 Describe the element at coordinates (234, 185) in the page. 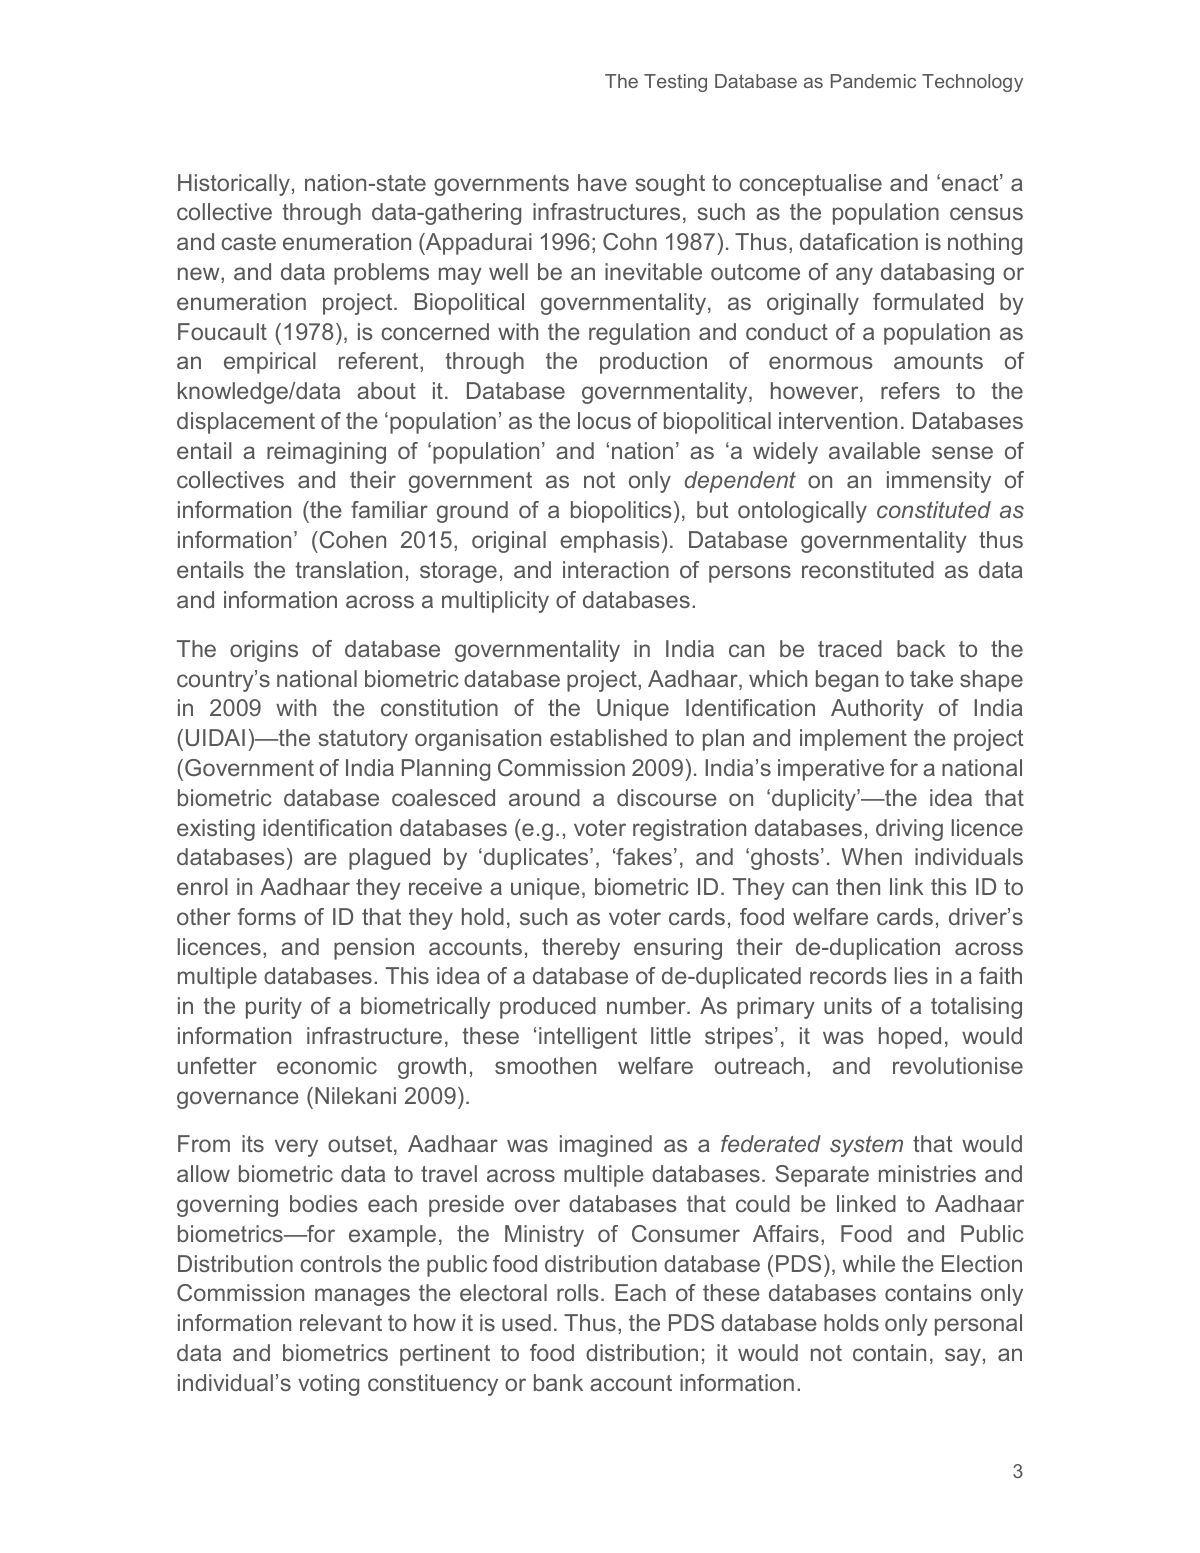

I see `Historically` at that location.
